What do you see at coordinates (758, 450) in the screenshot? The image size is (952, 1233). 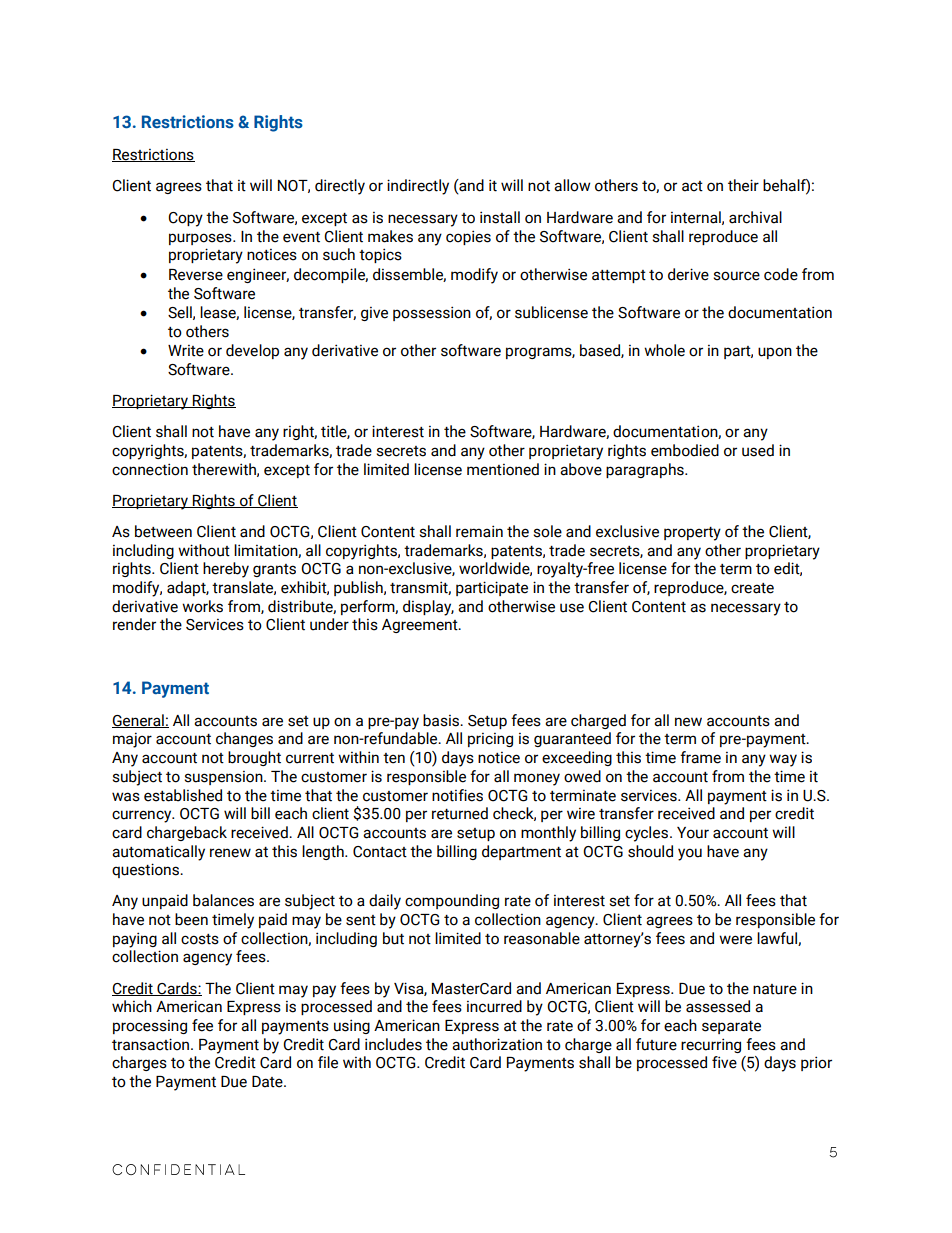 I see `used` at bounding box center [758, 450].
